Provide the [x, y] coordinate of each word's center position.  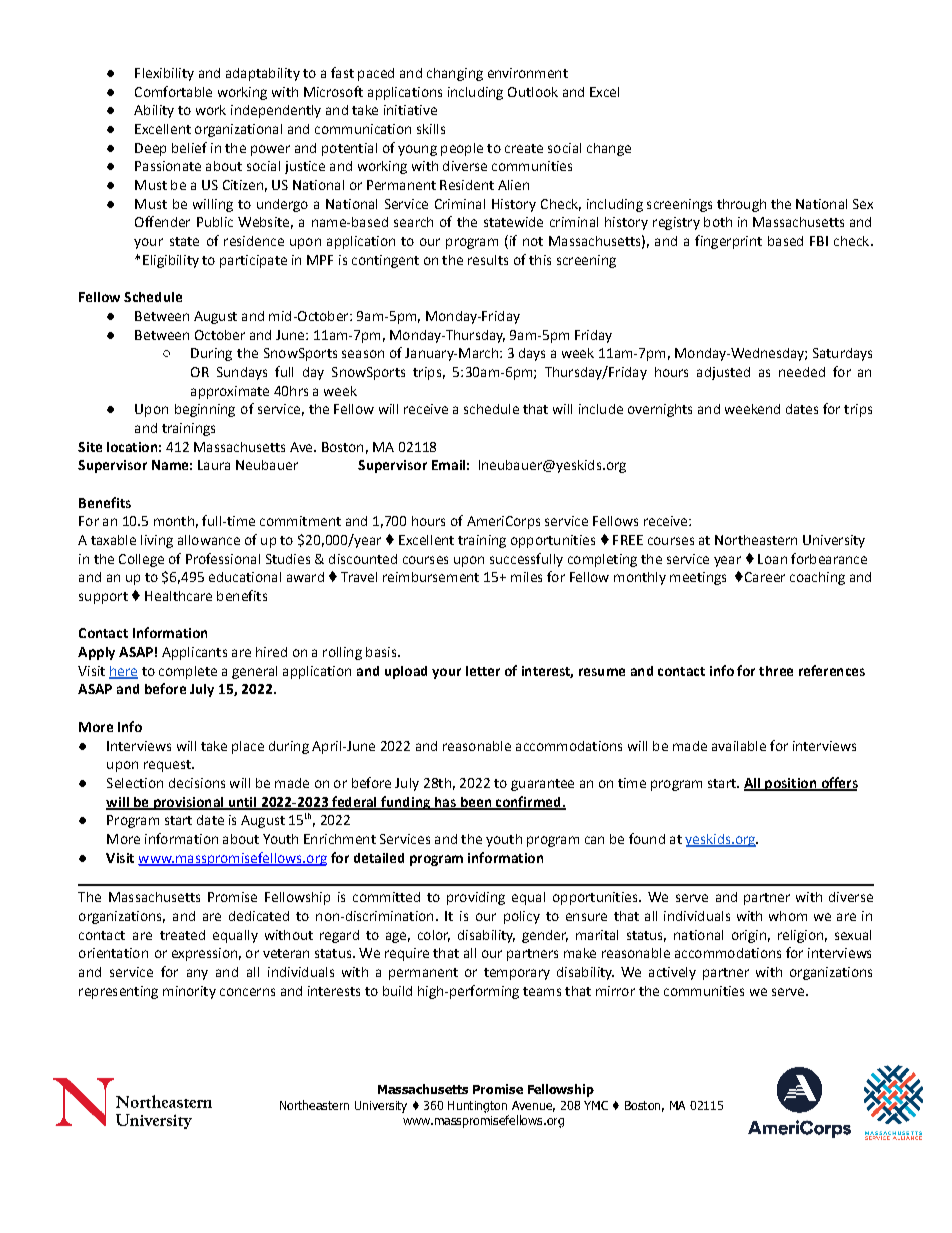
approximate [230, 392]
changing [455, 74]
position [791, 784]
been [475, 803]
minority [189, 992]
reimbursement [431, 577]
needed [802, 372]
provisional [188, 803]
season [363, 354]
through [741, 205]
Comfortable [173, 91]
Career [763, 577]
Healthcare [178, 596]
